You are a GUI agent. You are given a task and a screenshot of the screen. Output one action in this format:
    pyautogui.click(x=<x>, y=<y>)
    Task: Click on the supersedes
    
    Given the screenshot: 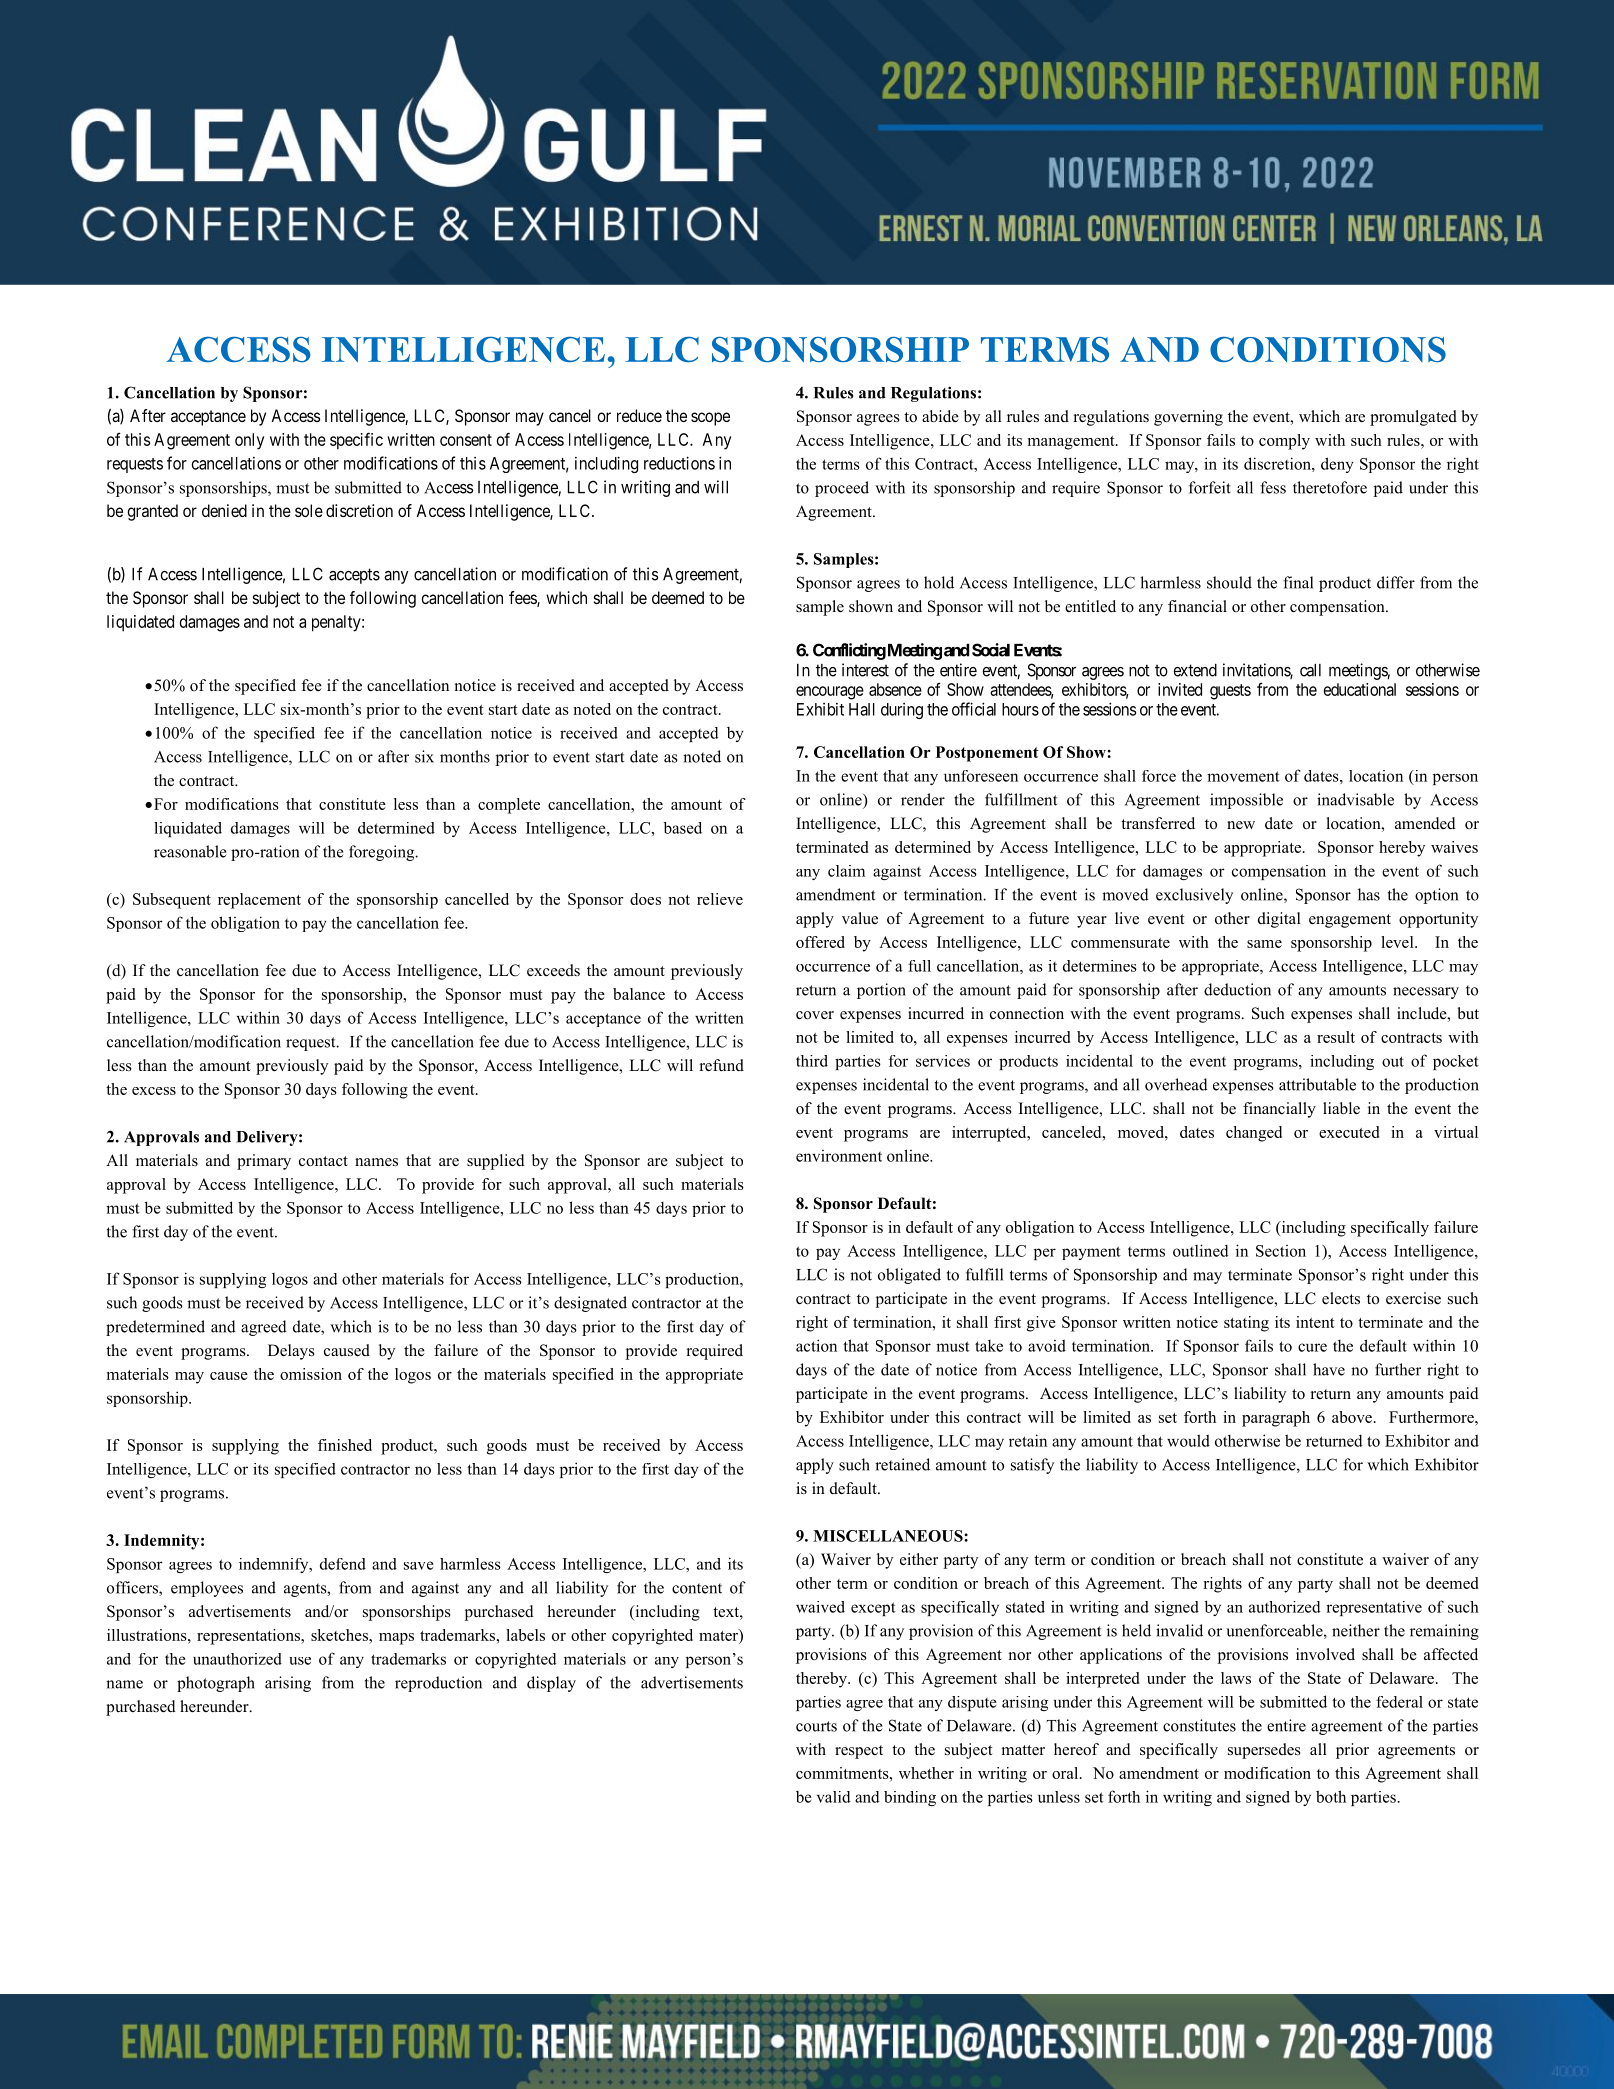 What is the action you would take?
    pyautogui.click(x=1264, y=1751)
